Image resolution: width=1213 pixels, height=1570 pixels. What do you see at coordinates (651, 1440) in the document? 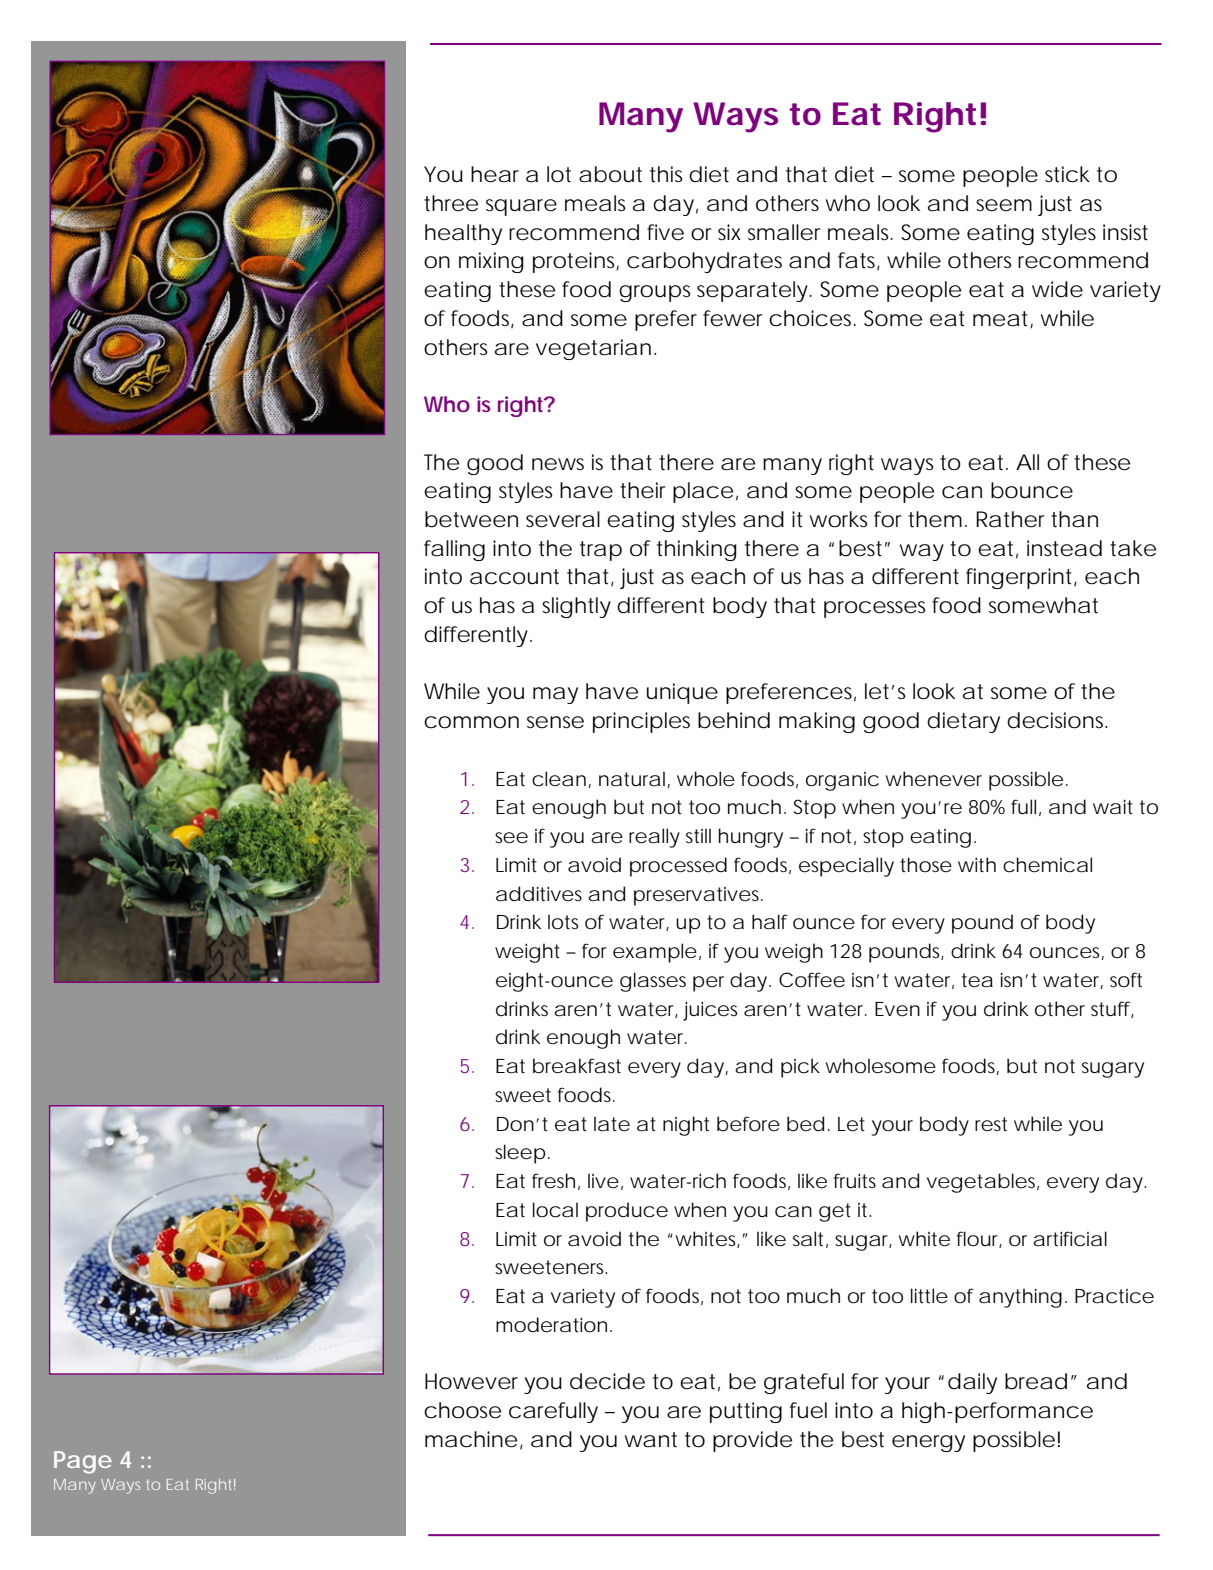
I see `want` at bounding box center [651, 1440].
